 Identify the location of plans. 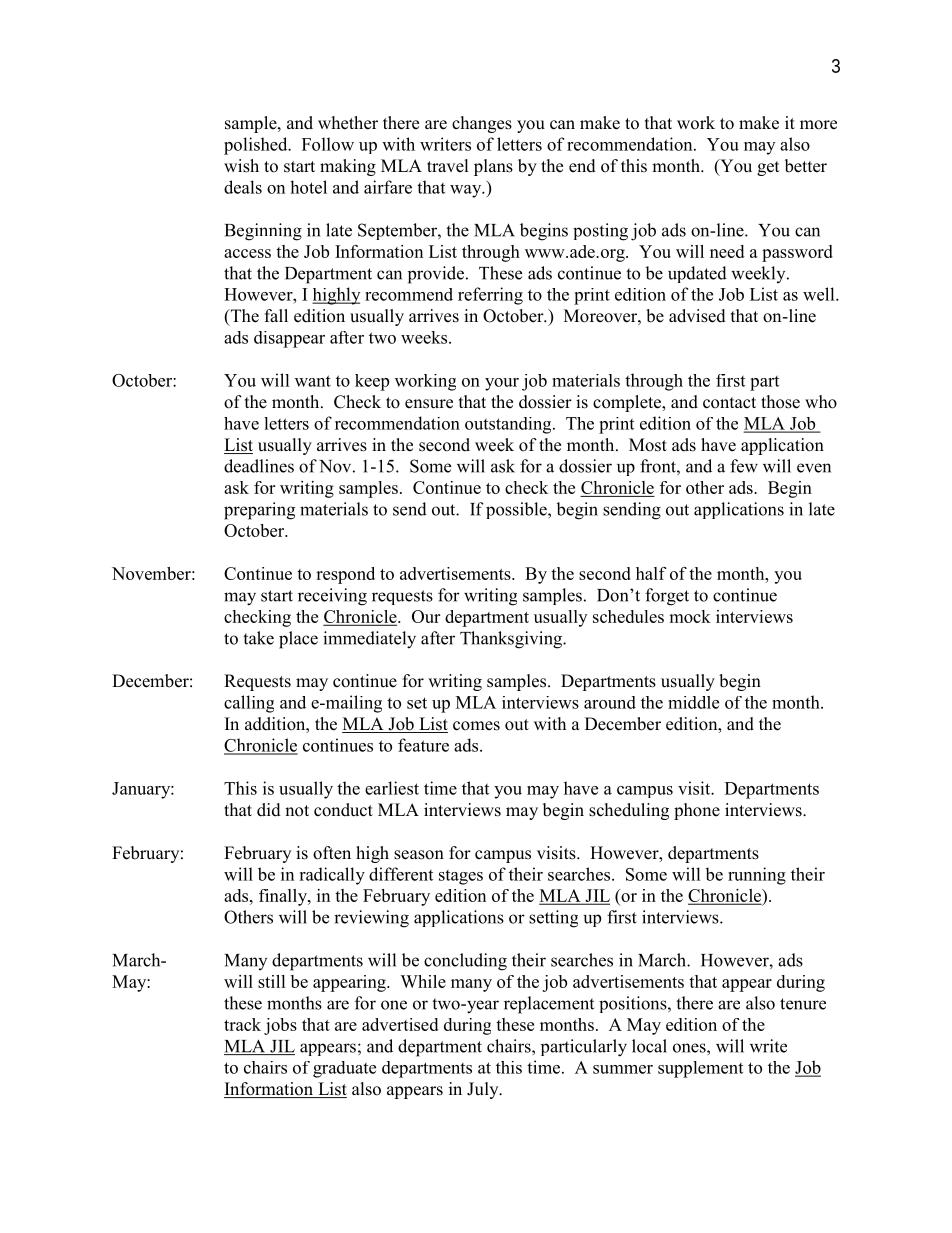
(493, 167).
